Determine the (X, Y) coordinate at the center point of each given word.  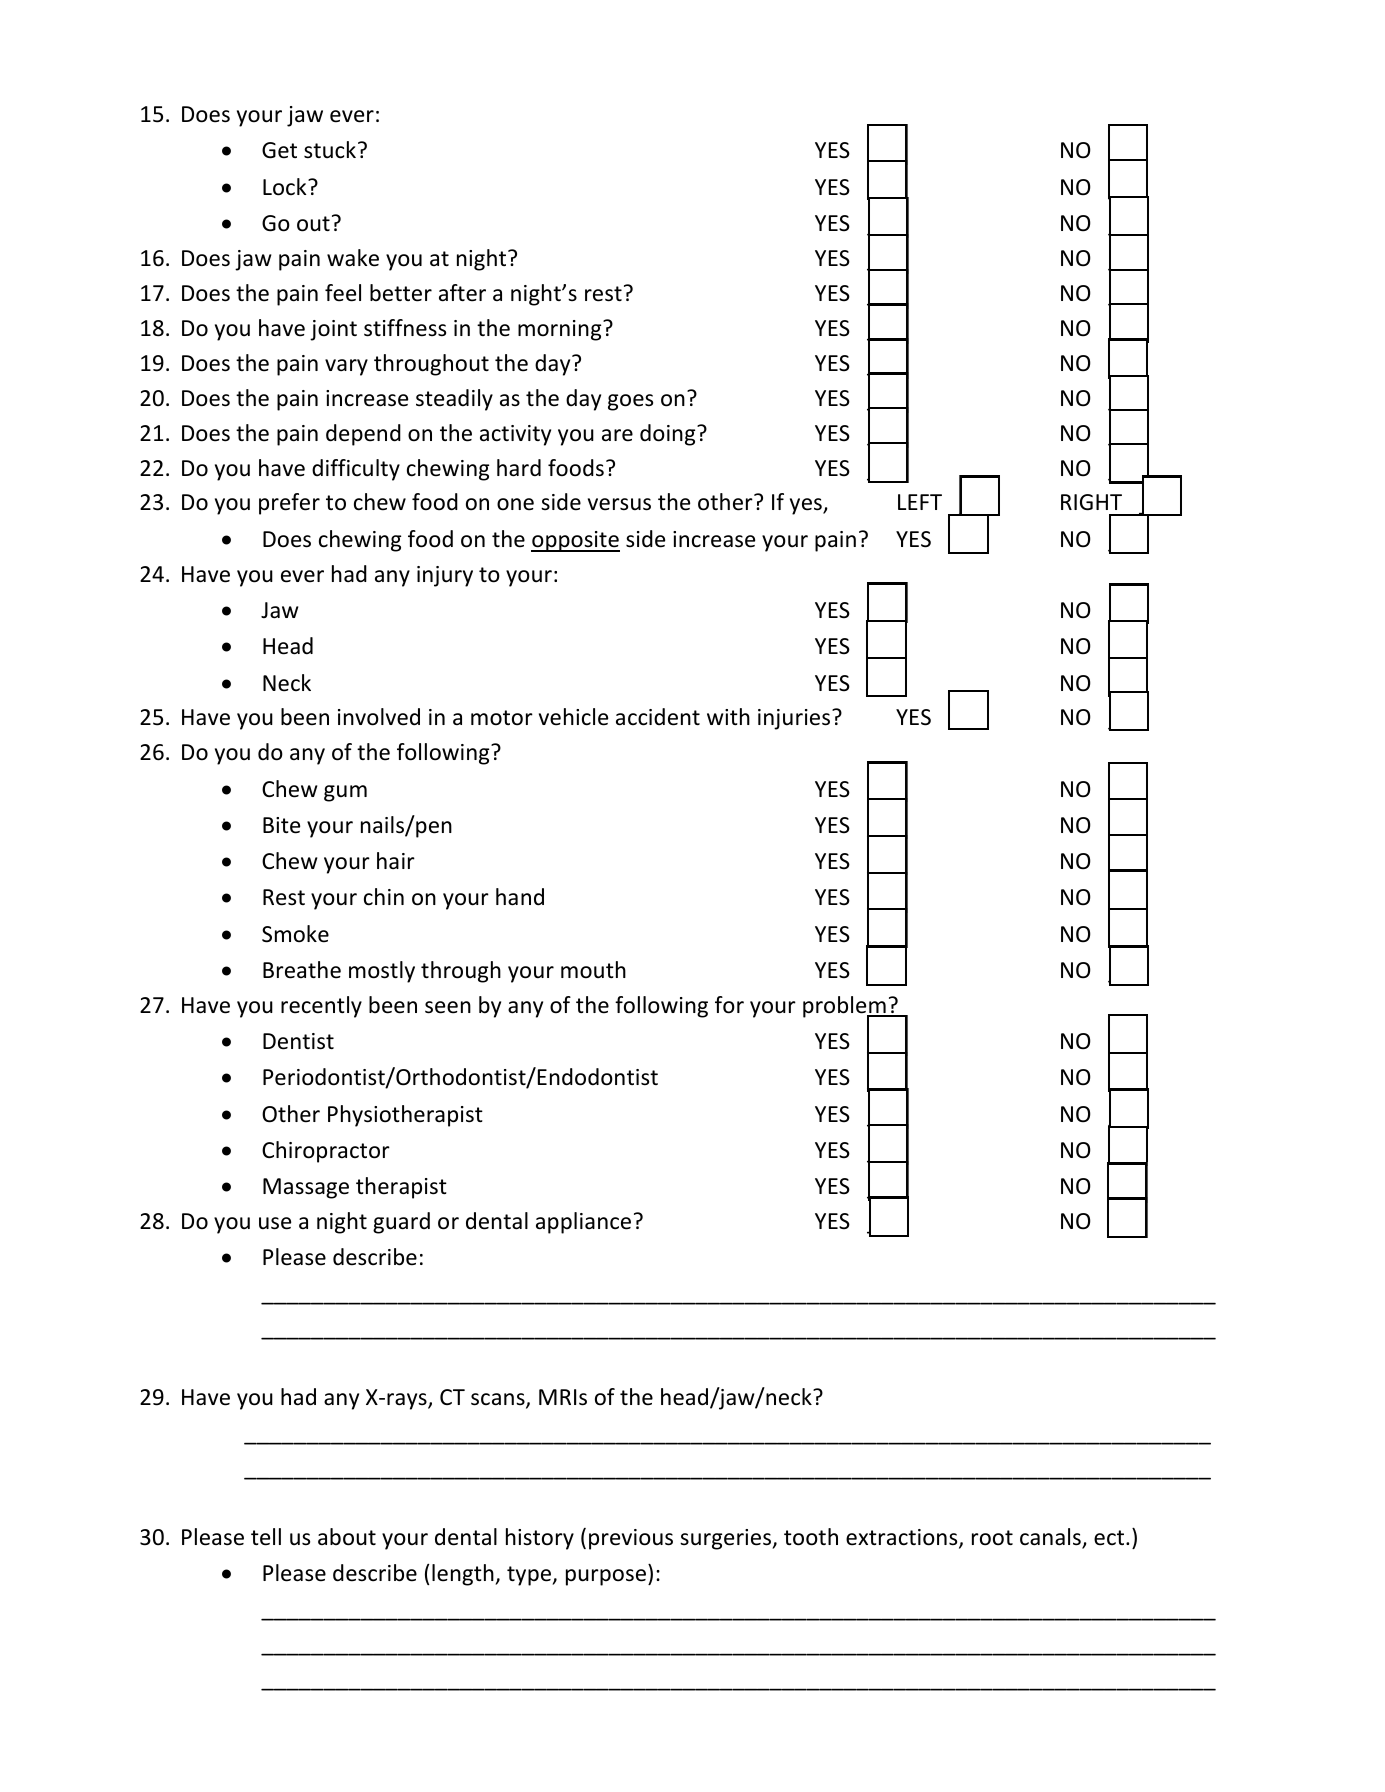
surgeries (727, 1539)
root (992, 1538)
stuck (331, 150)
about (347, 1537)
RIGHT (1091, 502)
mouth (593, 970)
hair (396, 861)
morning (561, 330)
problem (845, 1008)
